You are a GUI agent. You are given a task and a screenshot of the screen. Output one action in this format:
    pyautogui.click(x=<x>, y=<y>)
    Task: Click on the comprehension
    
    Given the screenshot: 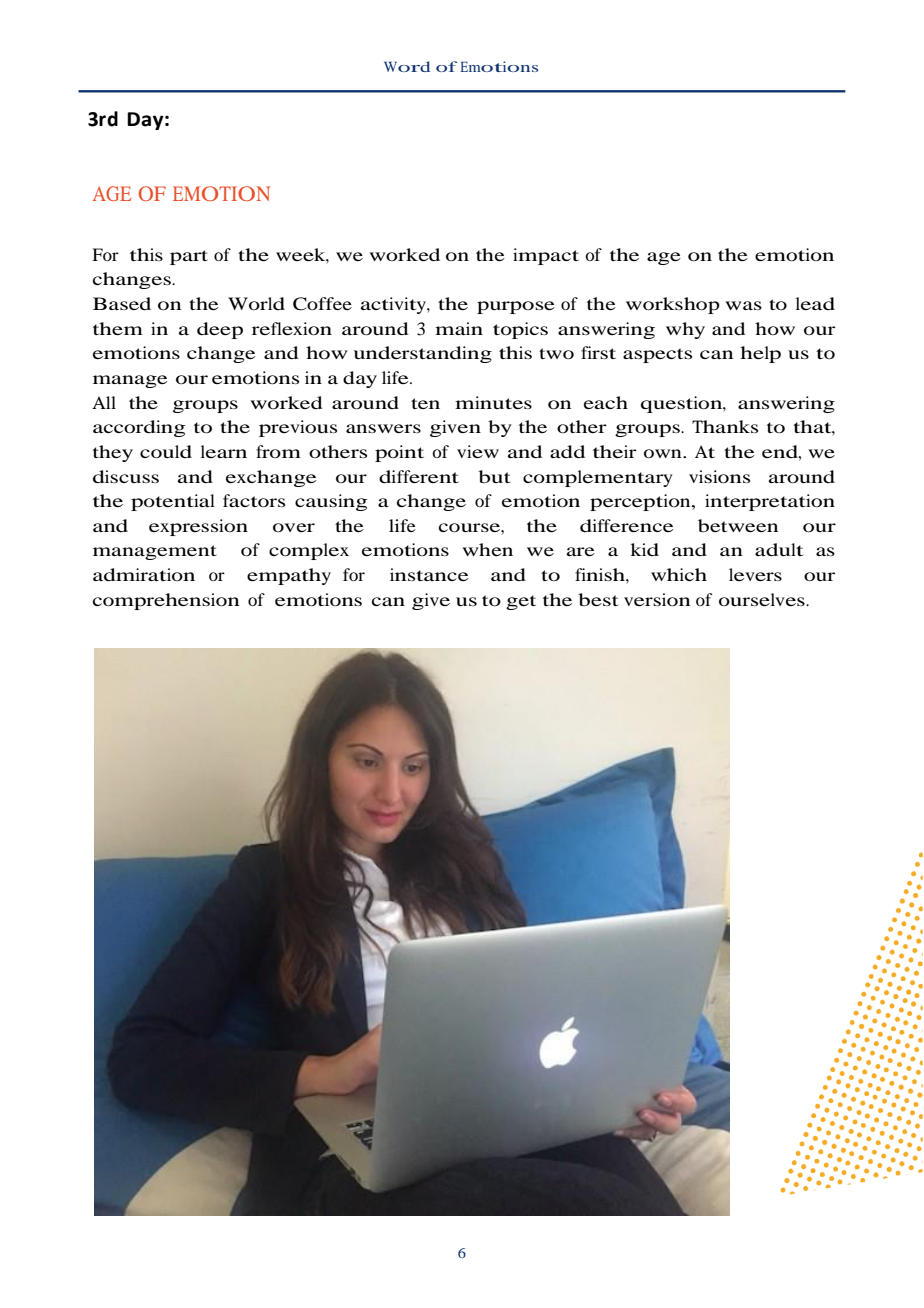 What is the action you would take?
    pyautogui.click(x=166, y=601)
